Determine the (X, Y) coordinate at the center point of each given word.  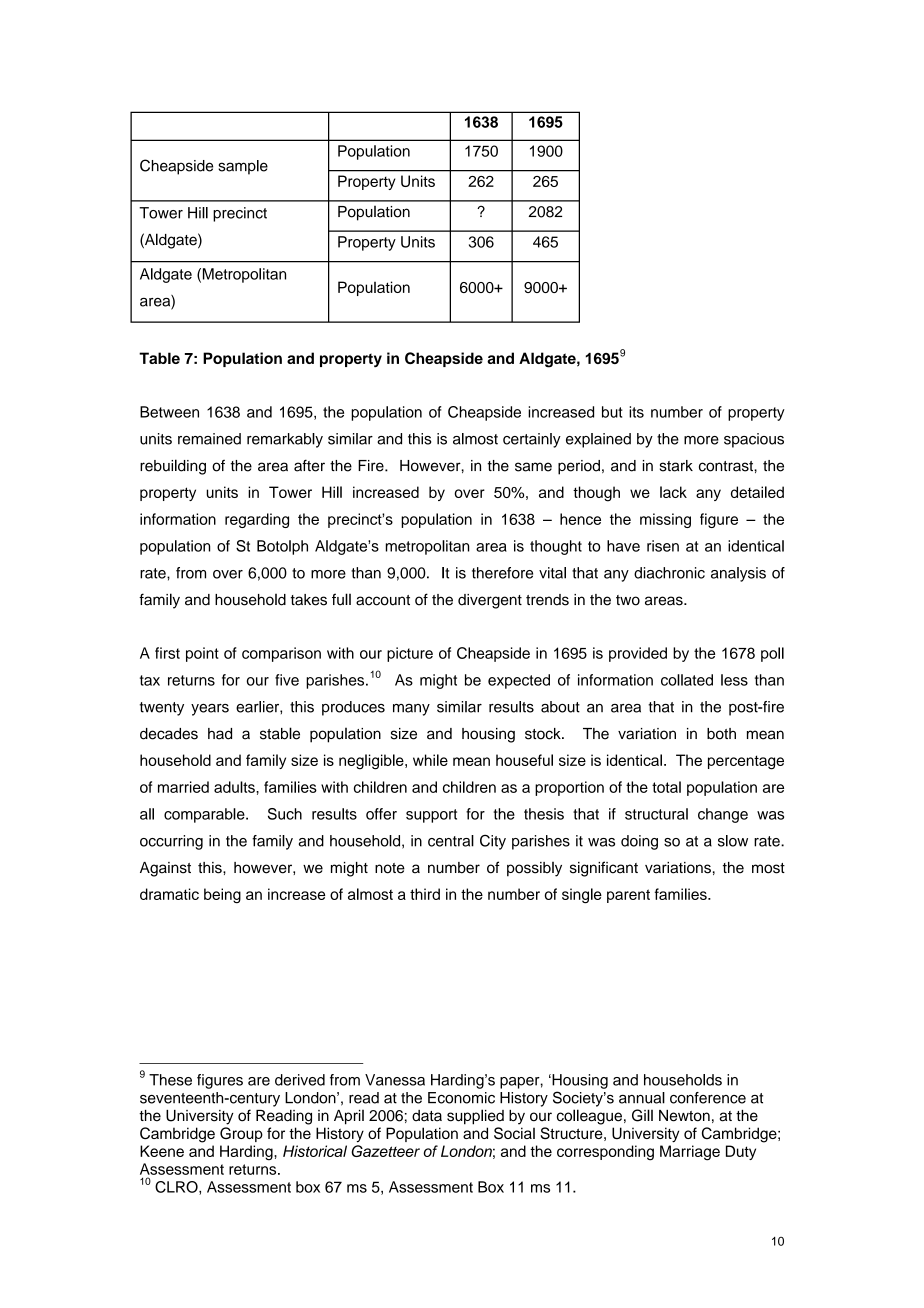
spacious (754, 440)
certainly (532, 440)
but (612, 412)
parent (628, 896)
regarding (257, 520)
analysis (738, 574)
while (430, 760)
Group (241, 1134)
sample (243, 167)
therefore (502, 573)
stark (676, 466)
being (222, 895)
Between (169, 412)
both (721, 734)
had (220, 734)
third (425, 894)
